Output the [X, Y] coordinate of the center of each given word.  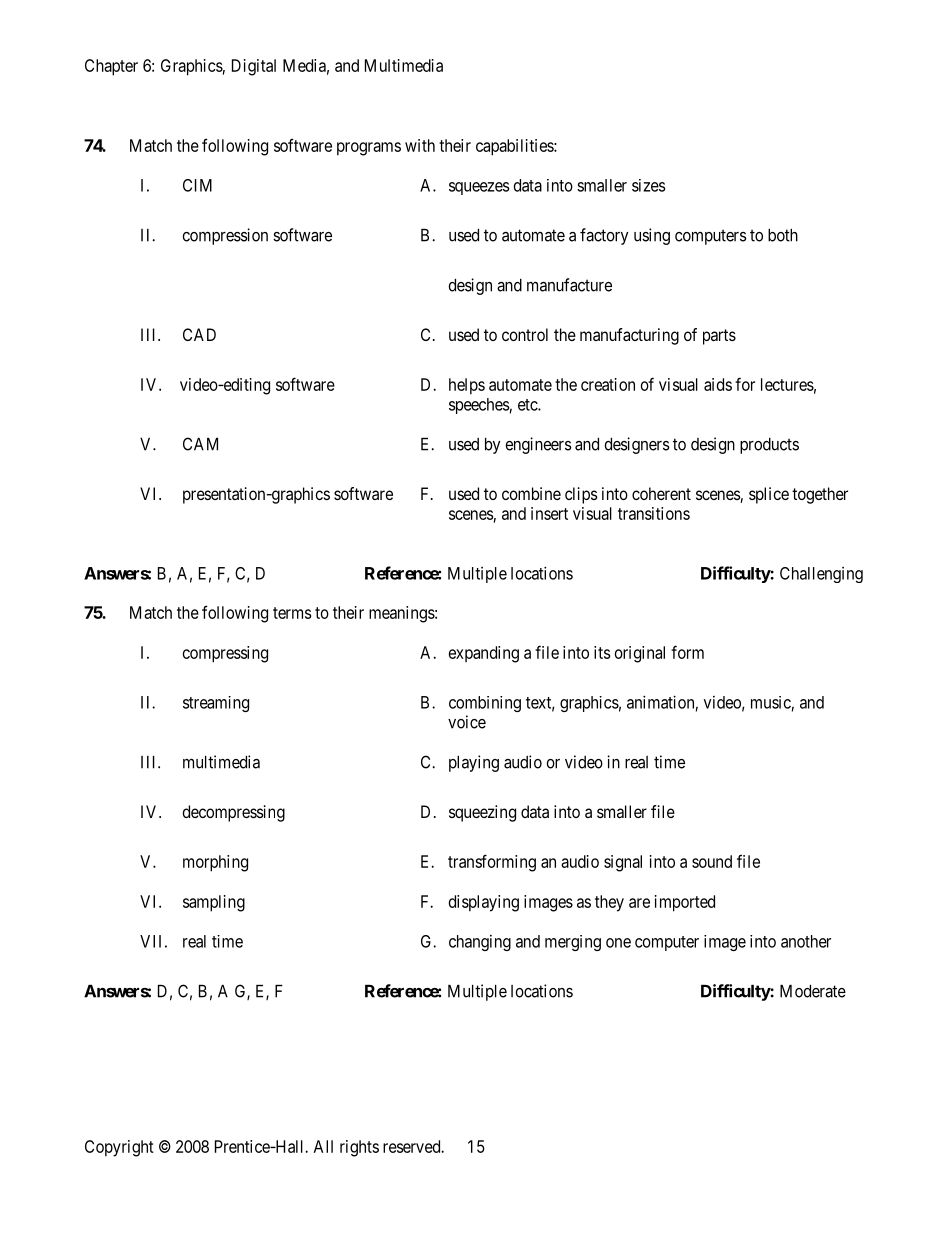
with [420, 145]
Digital [254, 67]
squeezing [482, 813]
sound [712, 861]
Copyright [119, 1148]
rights [359, 1148]
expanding [484, 654]
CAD [199, 334]
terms [292, 613]
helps [467, 386]
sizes [648, 185]
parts [719, 337]
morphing [215, 863]
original [640, 654]
